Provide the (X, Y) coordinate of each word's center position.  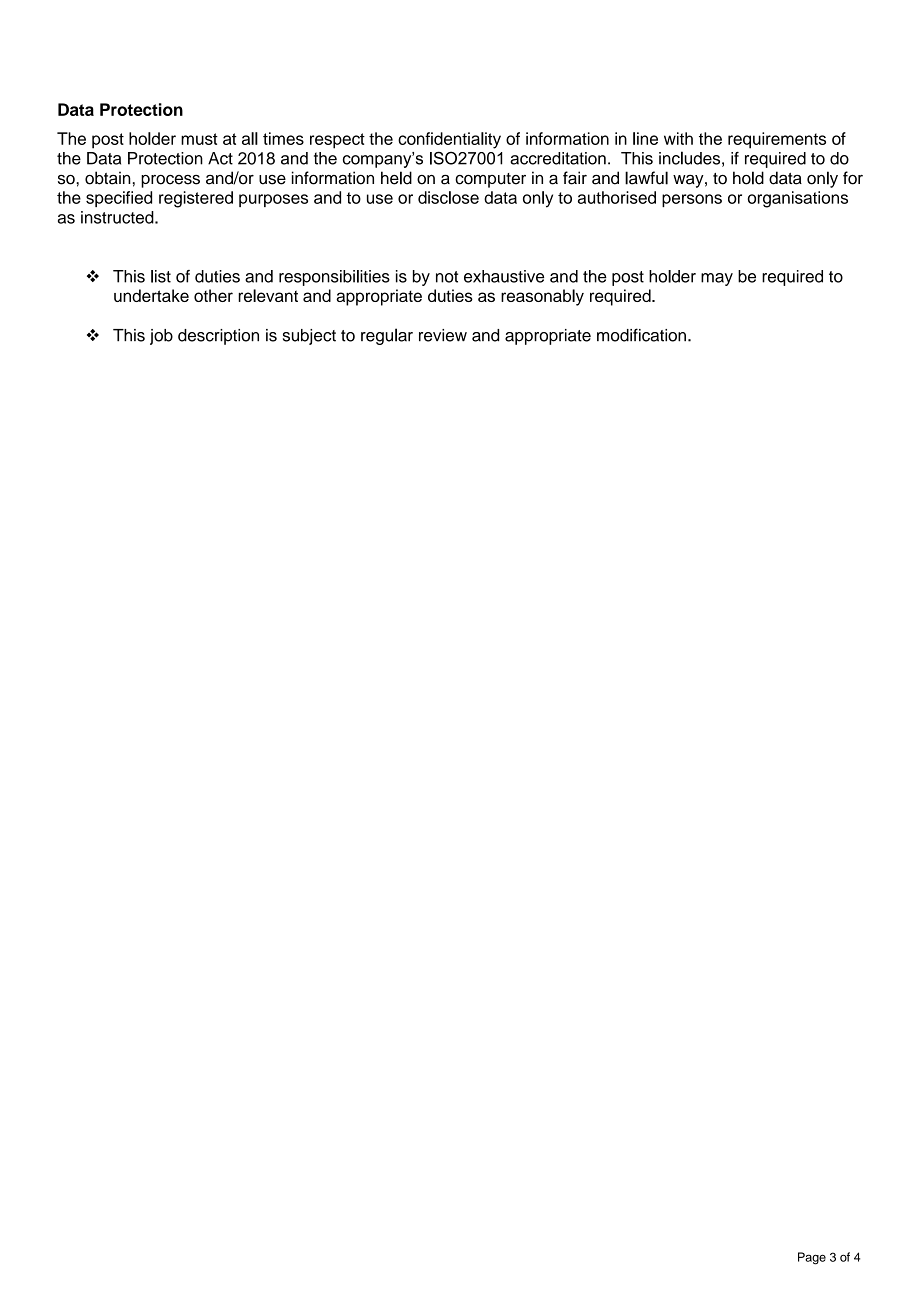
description (218, 337)
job (161, 337)
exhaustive (504, 276)
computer (490, 180)
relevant (268, 295)
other (213, 295)
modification (641, 335)
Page (812, 1258)
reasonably (542, 297)
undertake (151, 295)
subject (309, 337)
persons (692, 200)
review (443, 335)
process (170, 181)
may (717, 279)
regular (387, 336)
